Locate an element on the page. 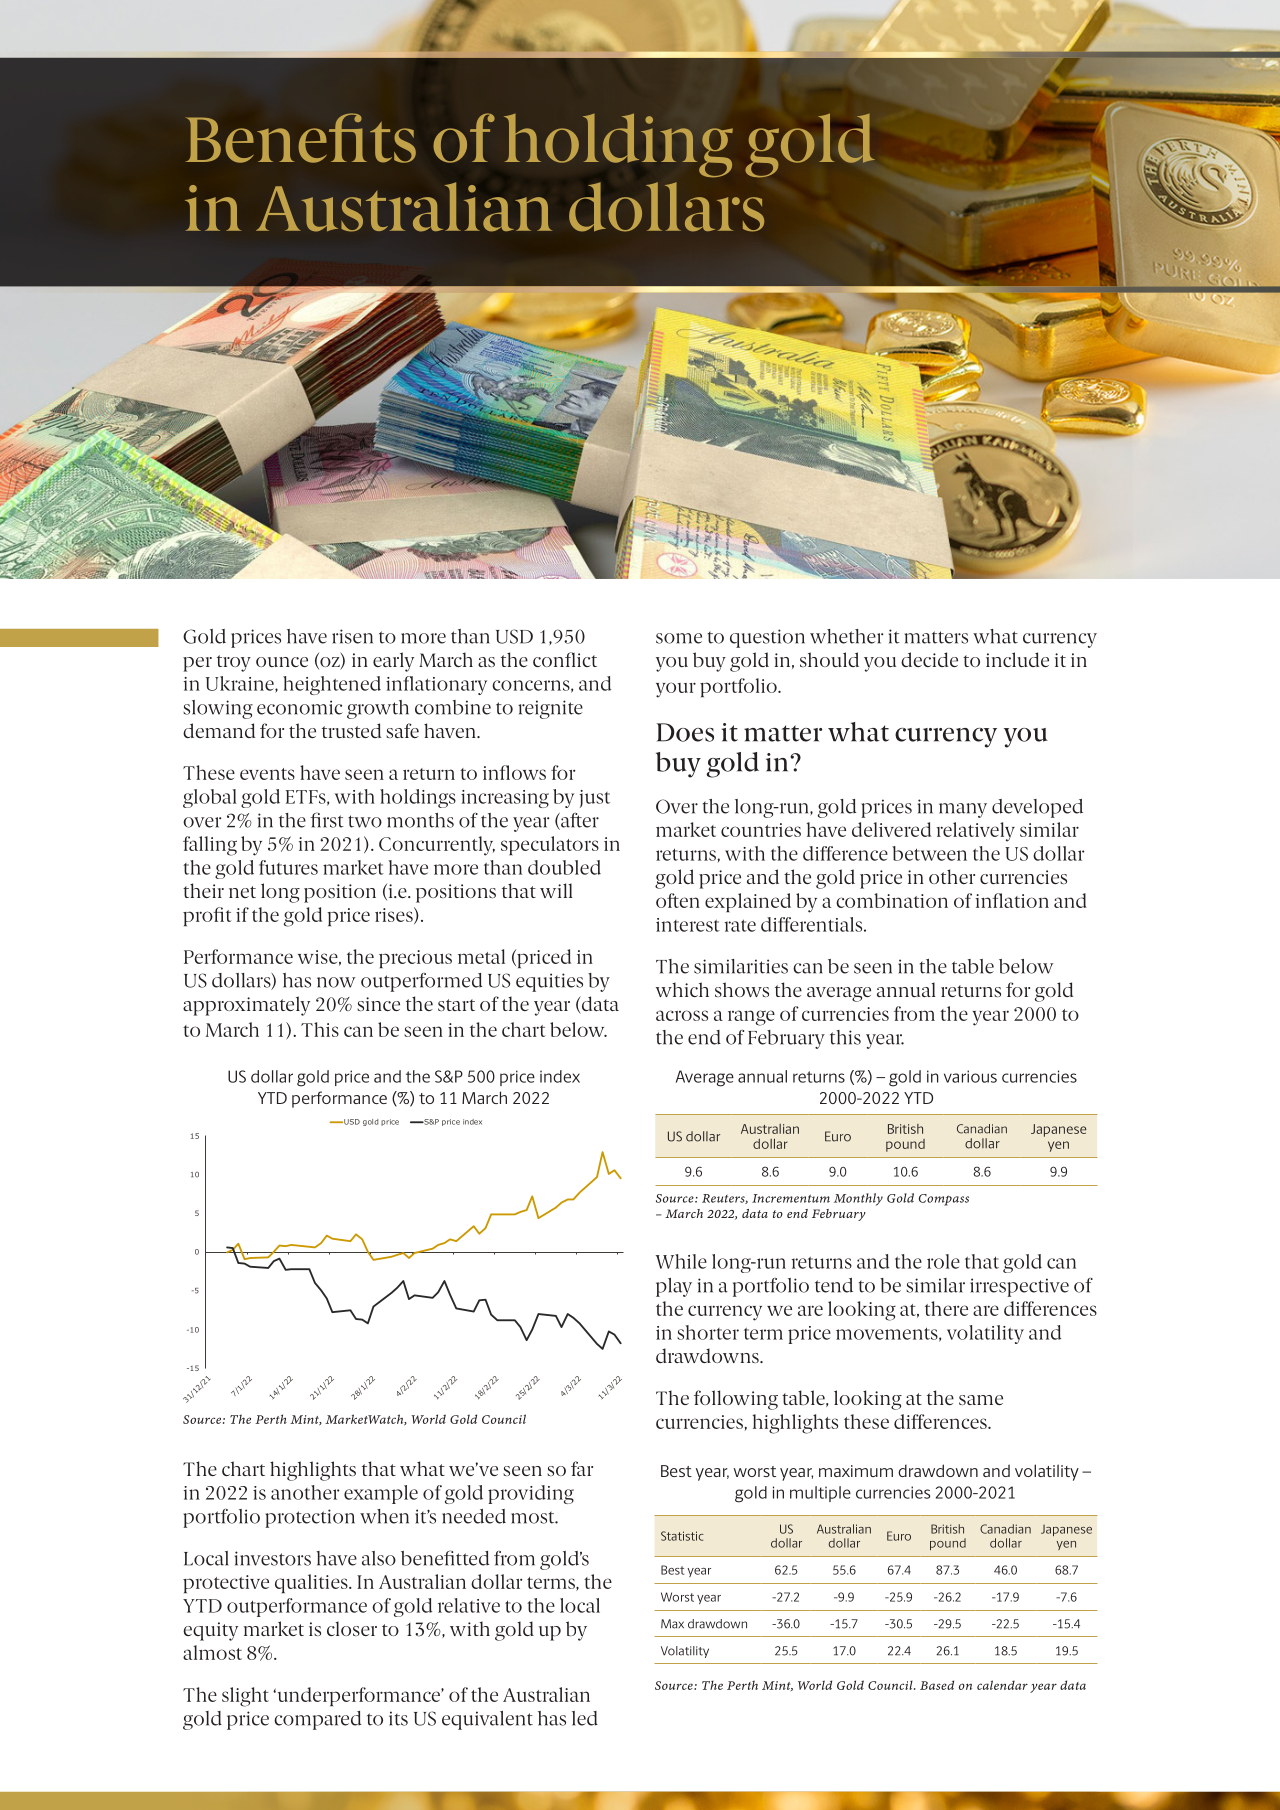 The height and width of the page is (1810, 1280). compared is located at coordinates (317, 1720).
